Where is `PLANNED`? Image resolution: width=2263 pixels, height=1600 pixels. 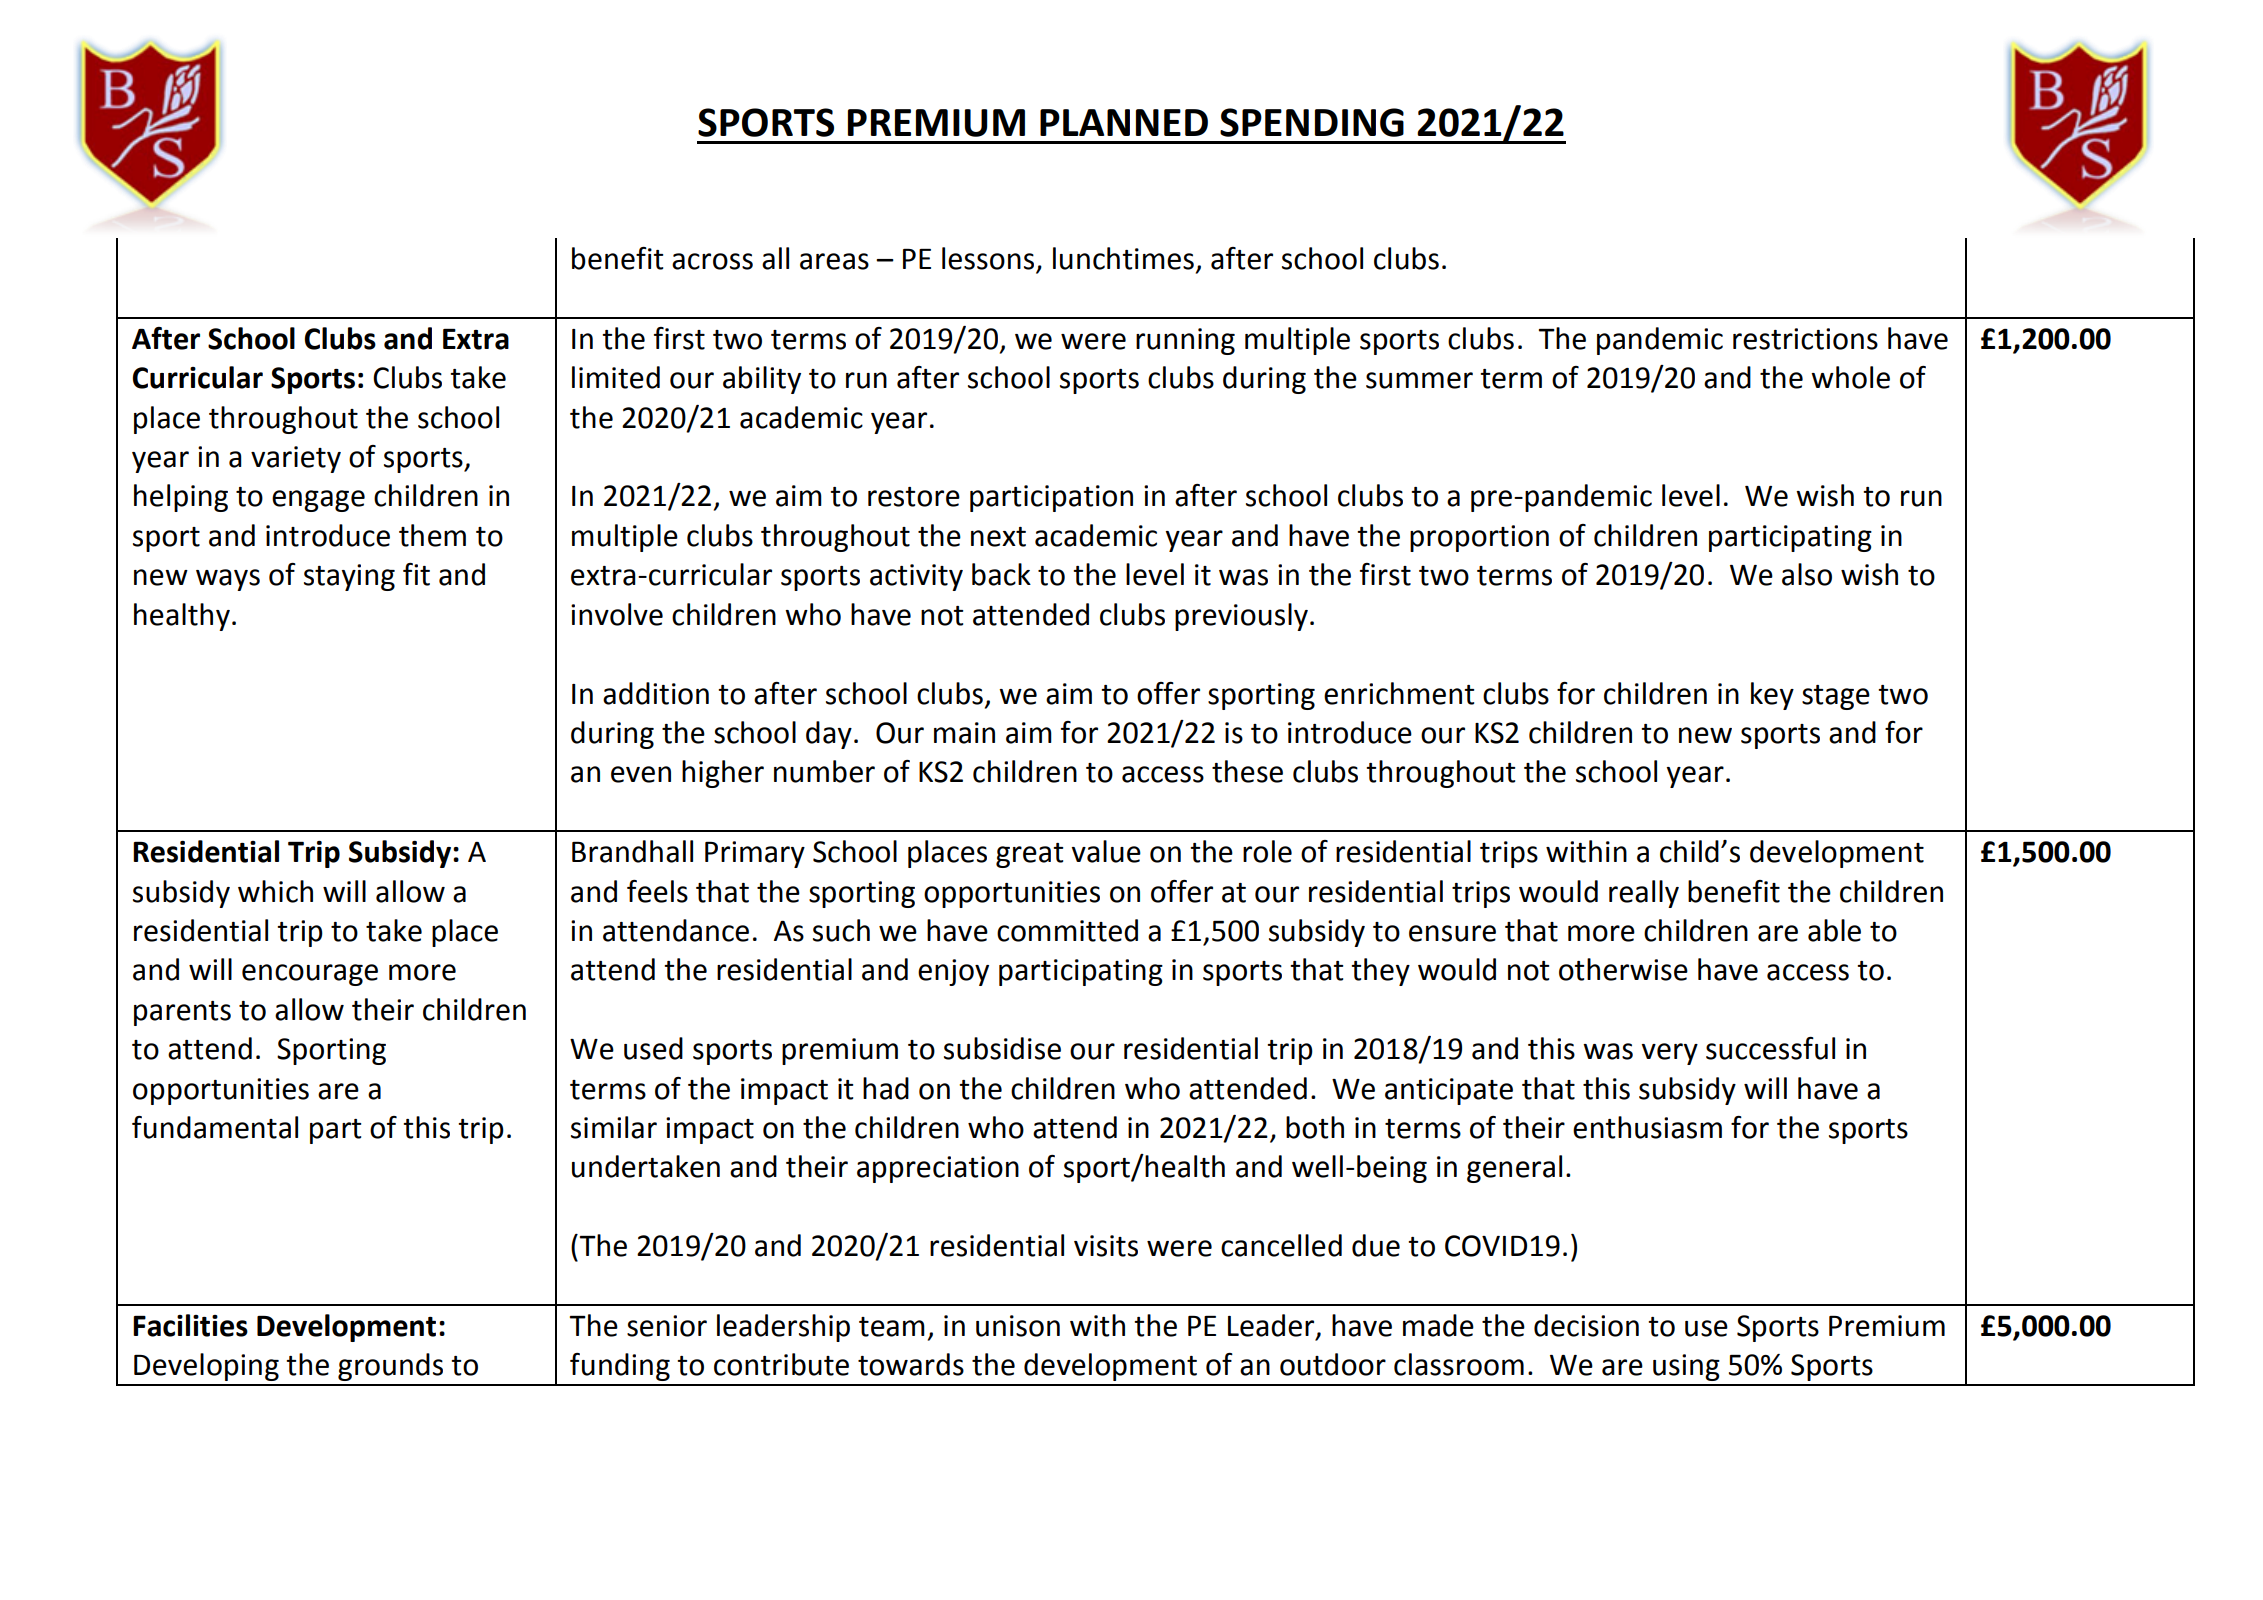
PLANNED is located at coordinates (1124, 122).
